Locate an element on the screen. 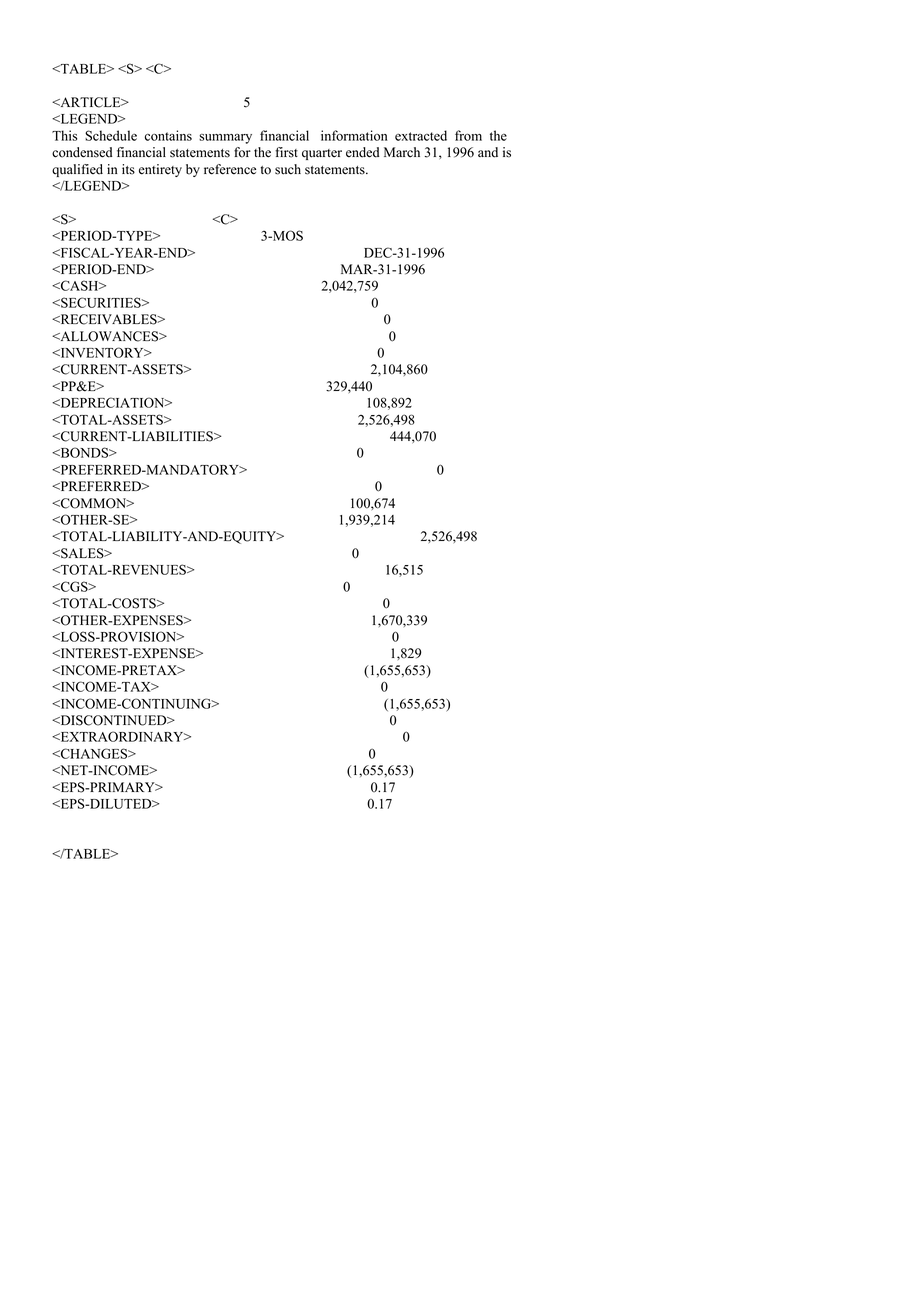 Image resolution: width=924 pixels, height=1308 pixels. extracted is located at coordinates (421, 135).
